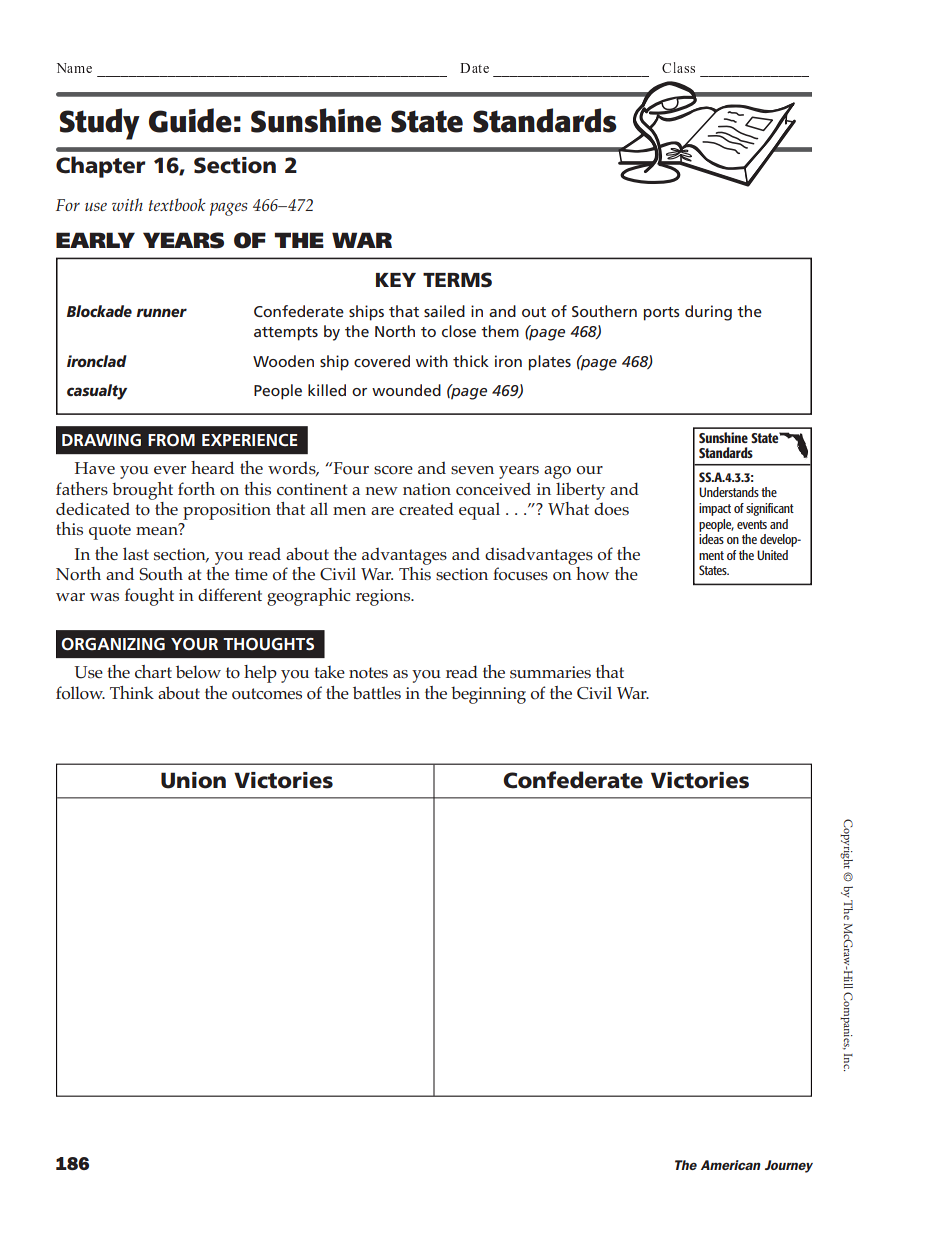 Image resolution: width=952 pixels, height=1233 pixels. What do you see at coordinates (427, 489) in the page?
I see `nation` at bounding box center [427, 489].
